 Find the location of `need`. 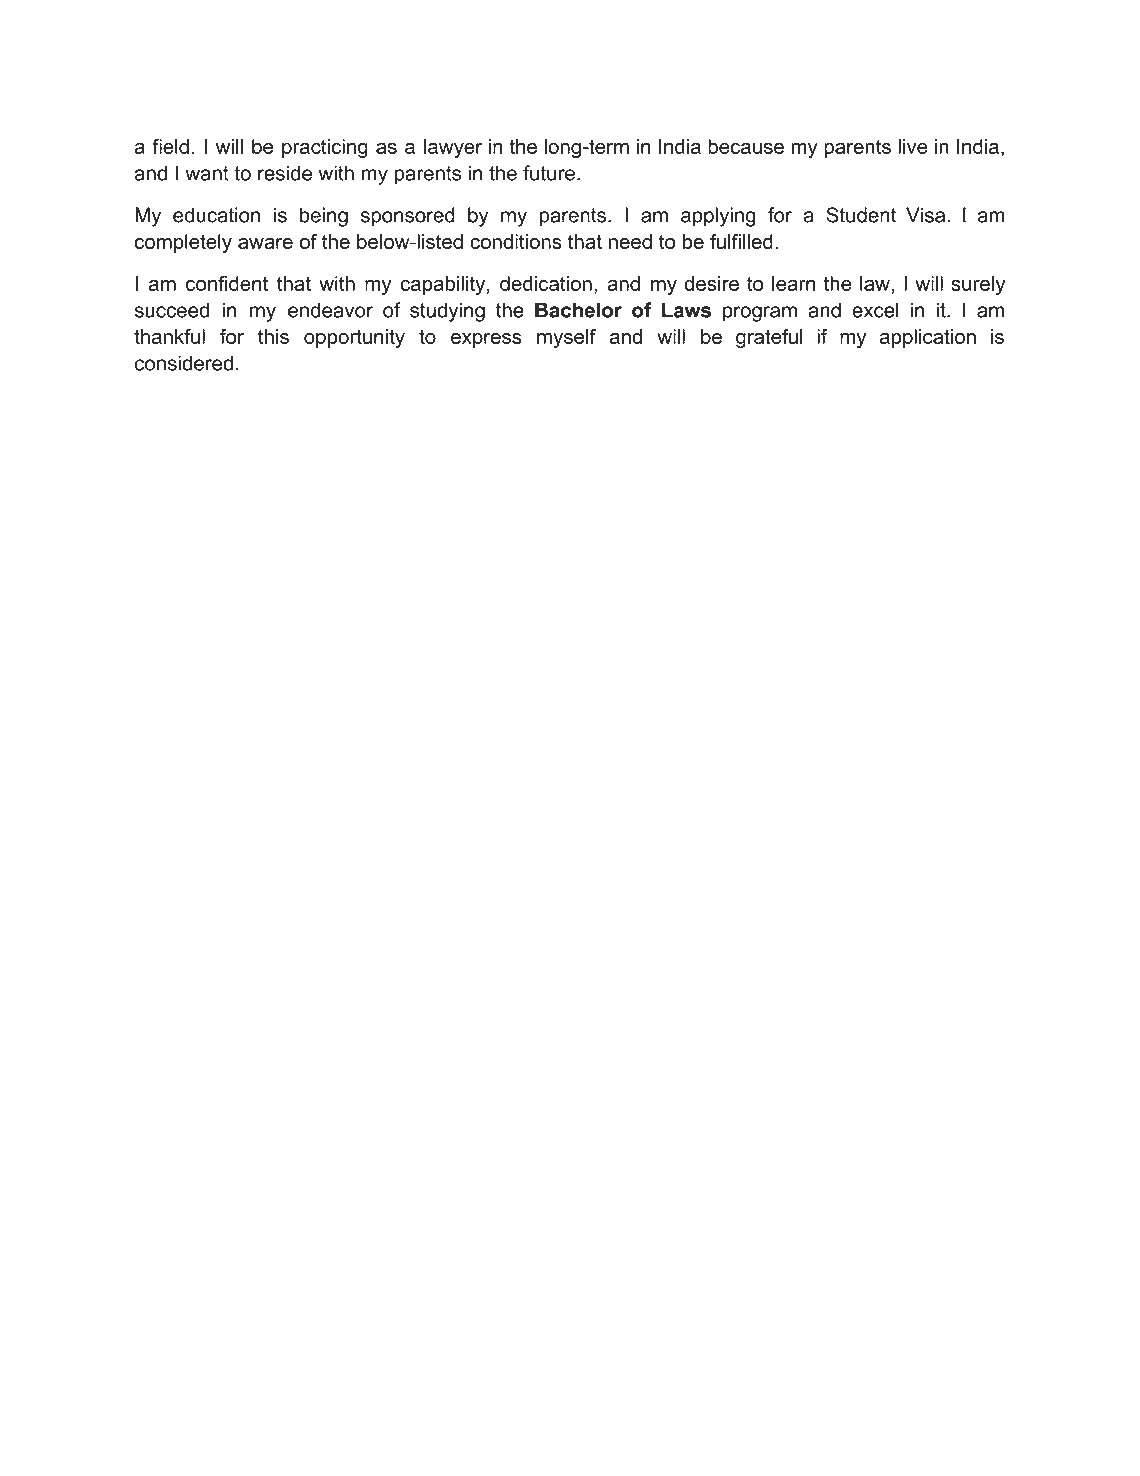

need is located at coordinates (630, 241).
